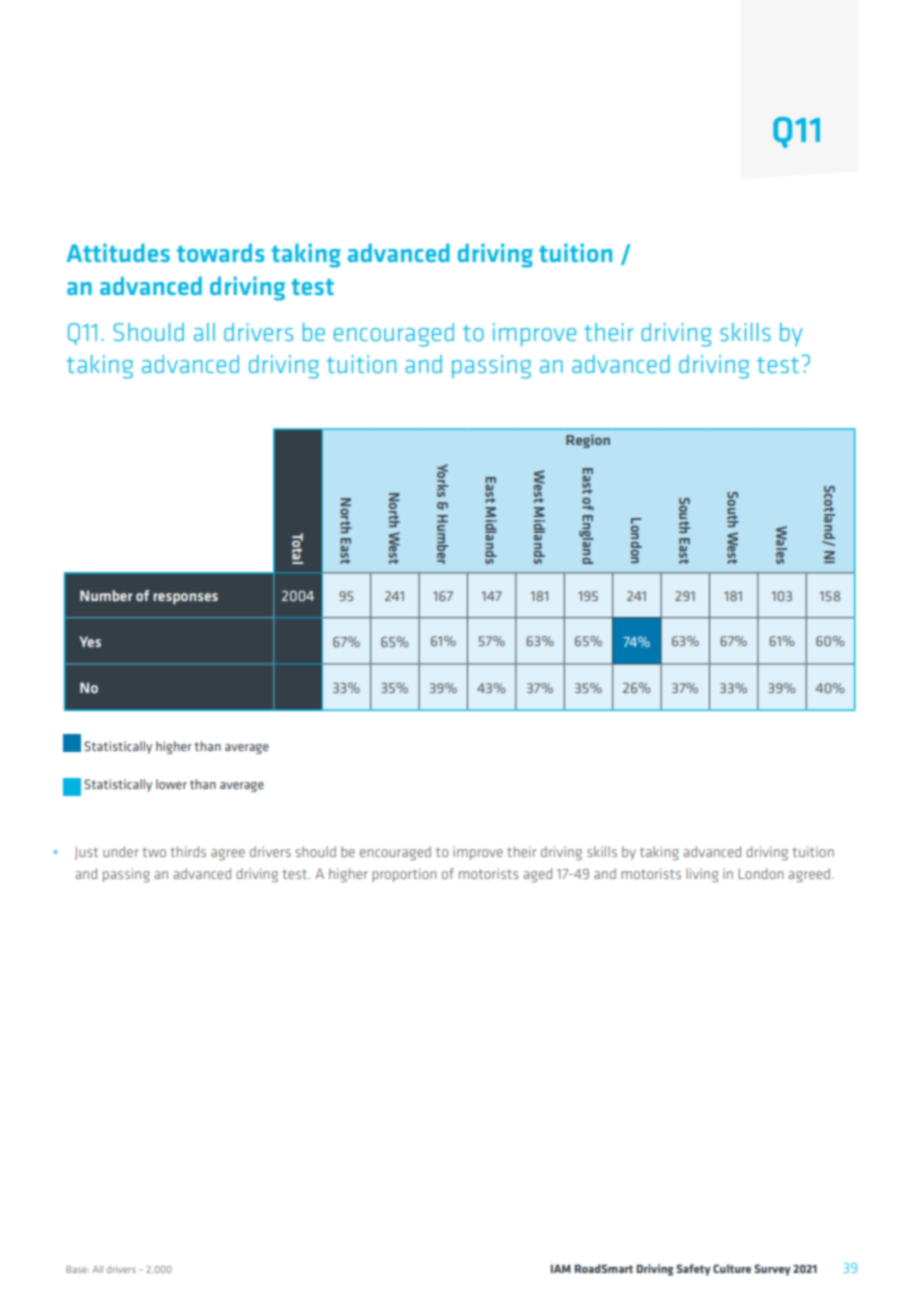 The width and height of the screenshot is (924, 1308). I want to click on Region, so click(588, 441).
